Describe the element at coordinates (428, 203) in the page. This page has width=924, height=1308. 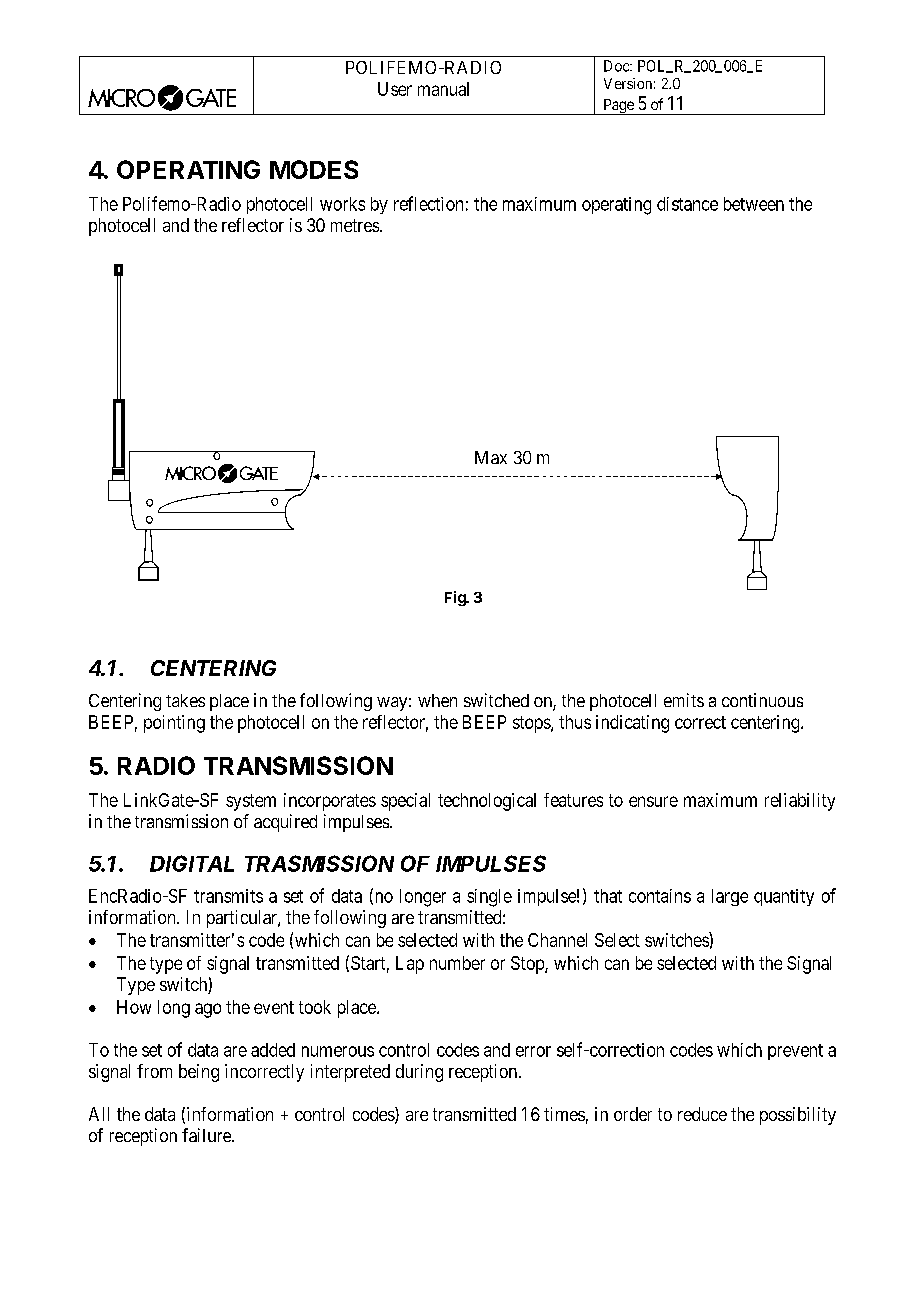
I see `reflection` at that location.
